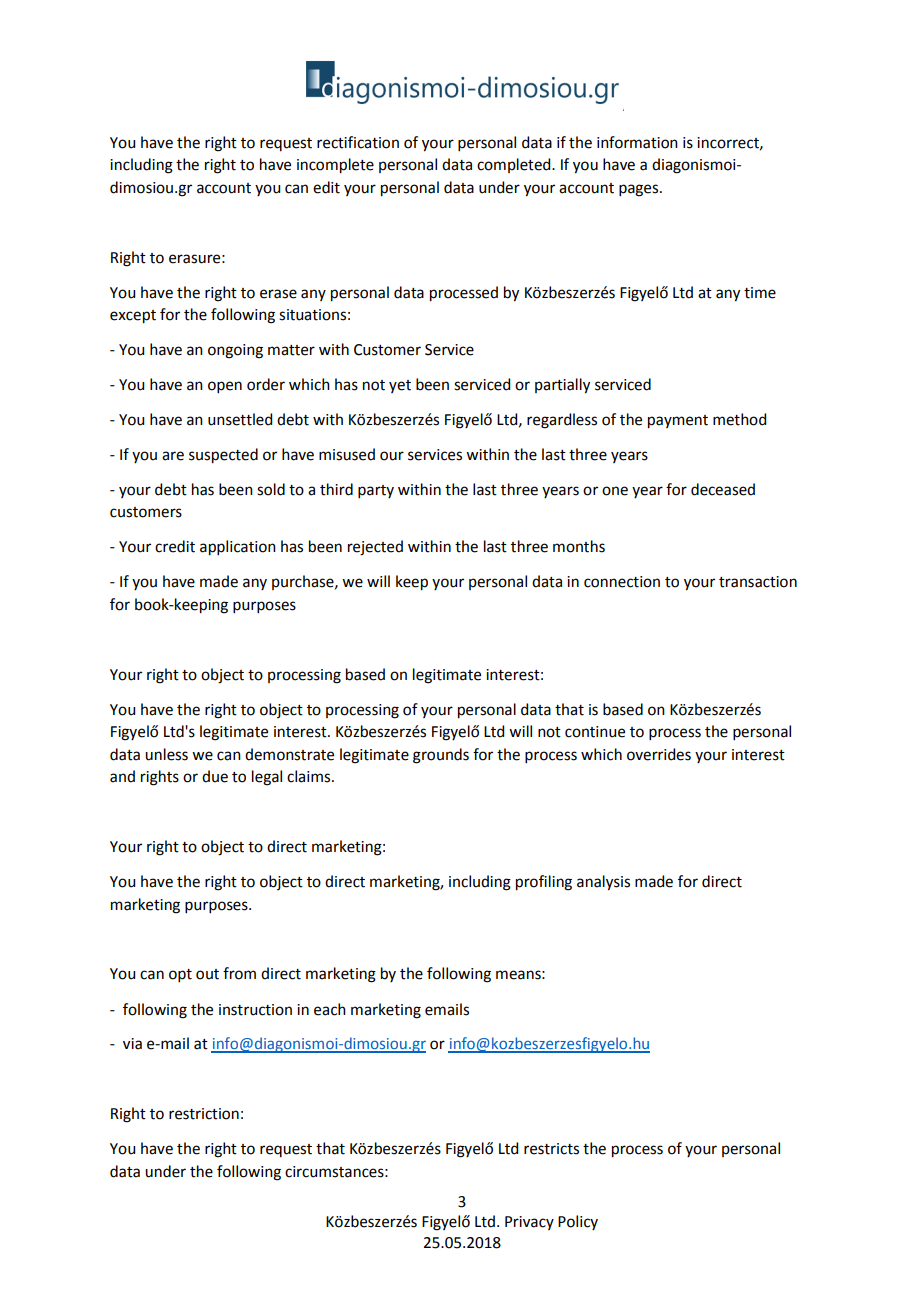 This document has height=1308, width=924. Describe the element at coordinates (529, 1223) in the document. I see `Privacy` at that location.
